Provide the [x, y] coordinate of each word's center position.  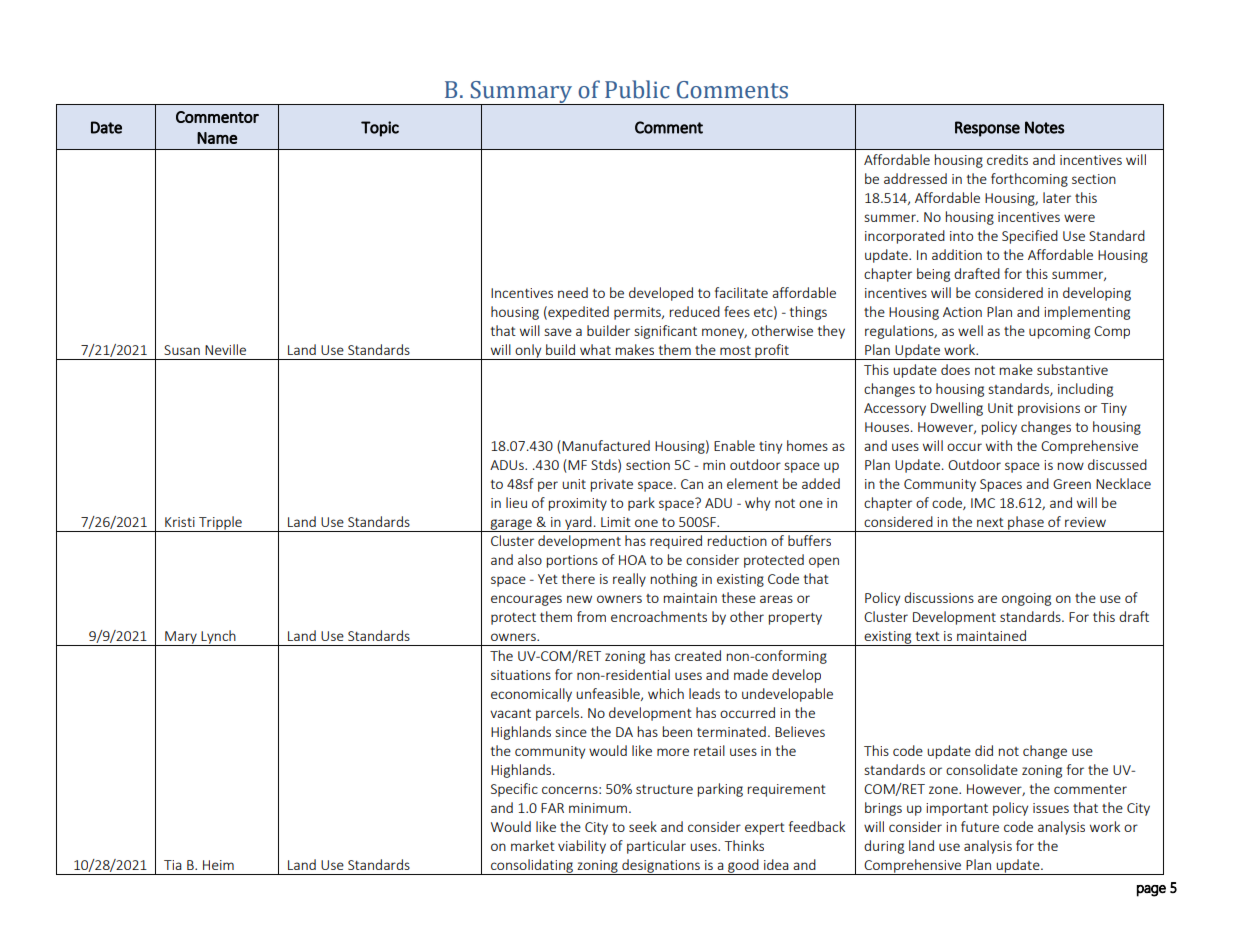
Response [987, 129]
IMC [983, 503]
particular [656, 847]
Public [637, 89]
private [612, 485]
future [980, 826]
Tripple [220, 524]
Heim [218, 865]
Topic [380, 129]
